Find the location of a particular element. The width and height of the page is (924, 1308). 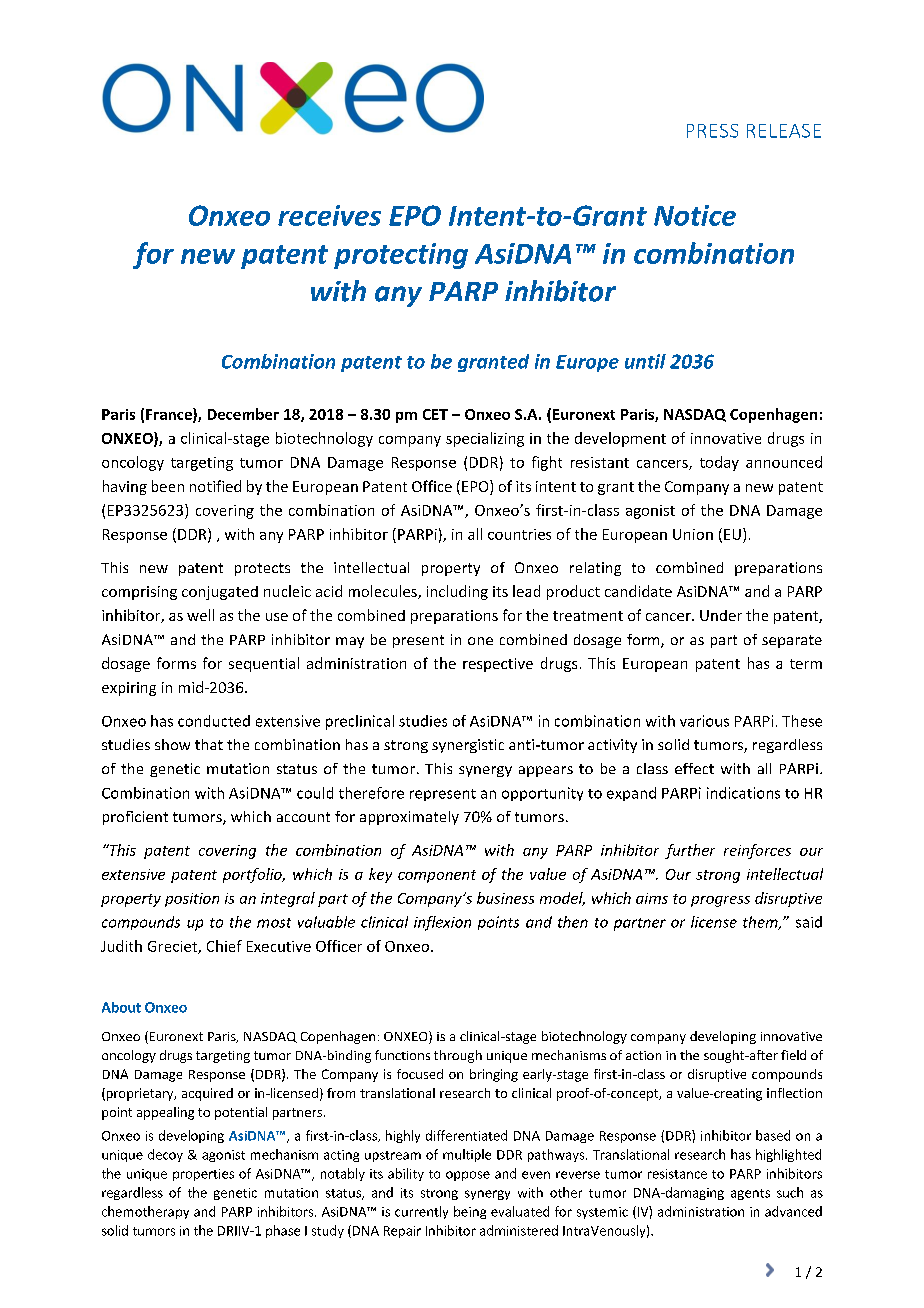

properties is located at coordinates (203, 1175).
